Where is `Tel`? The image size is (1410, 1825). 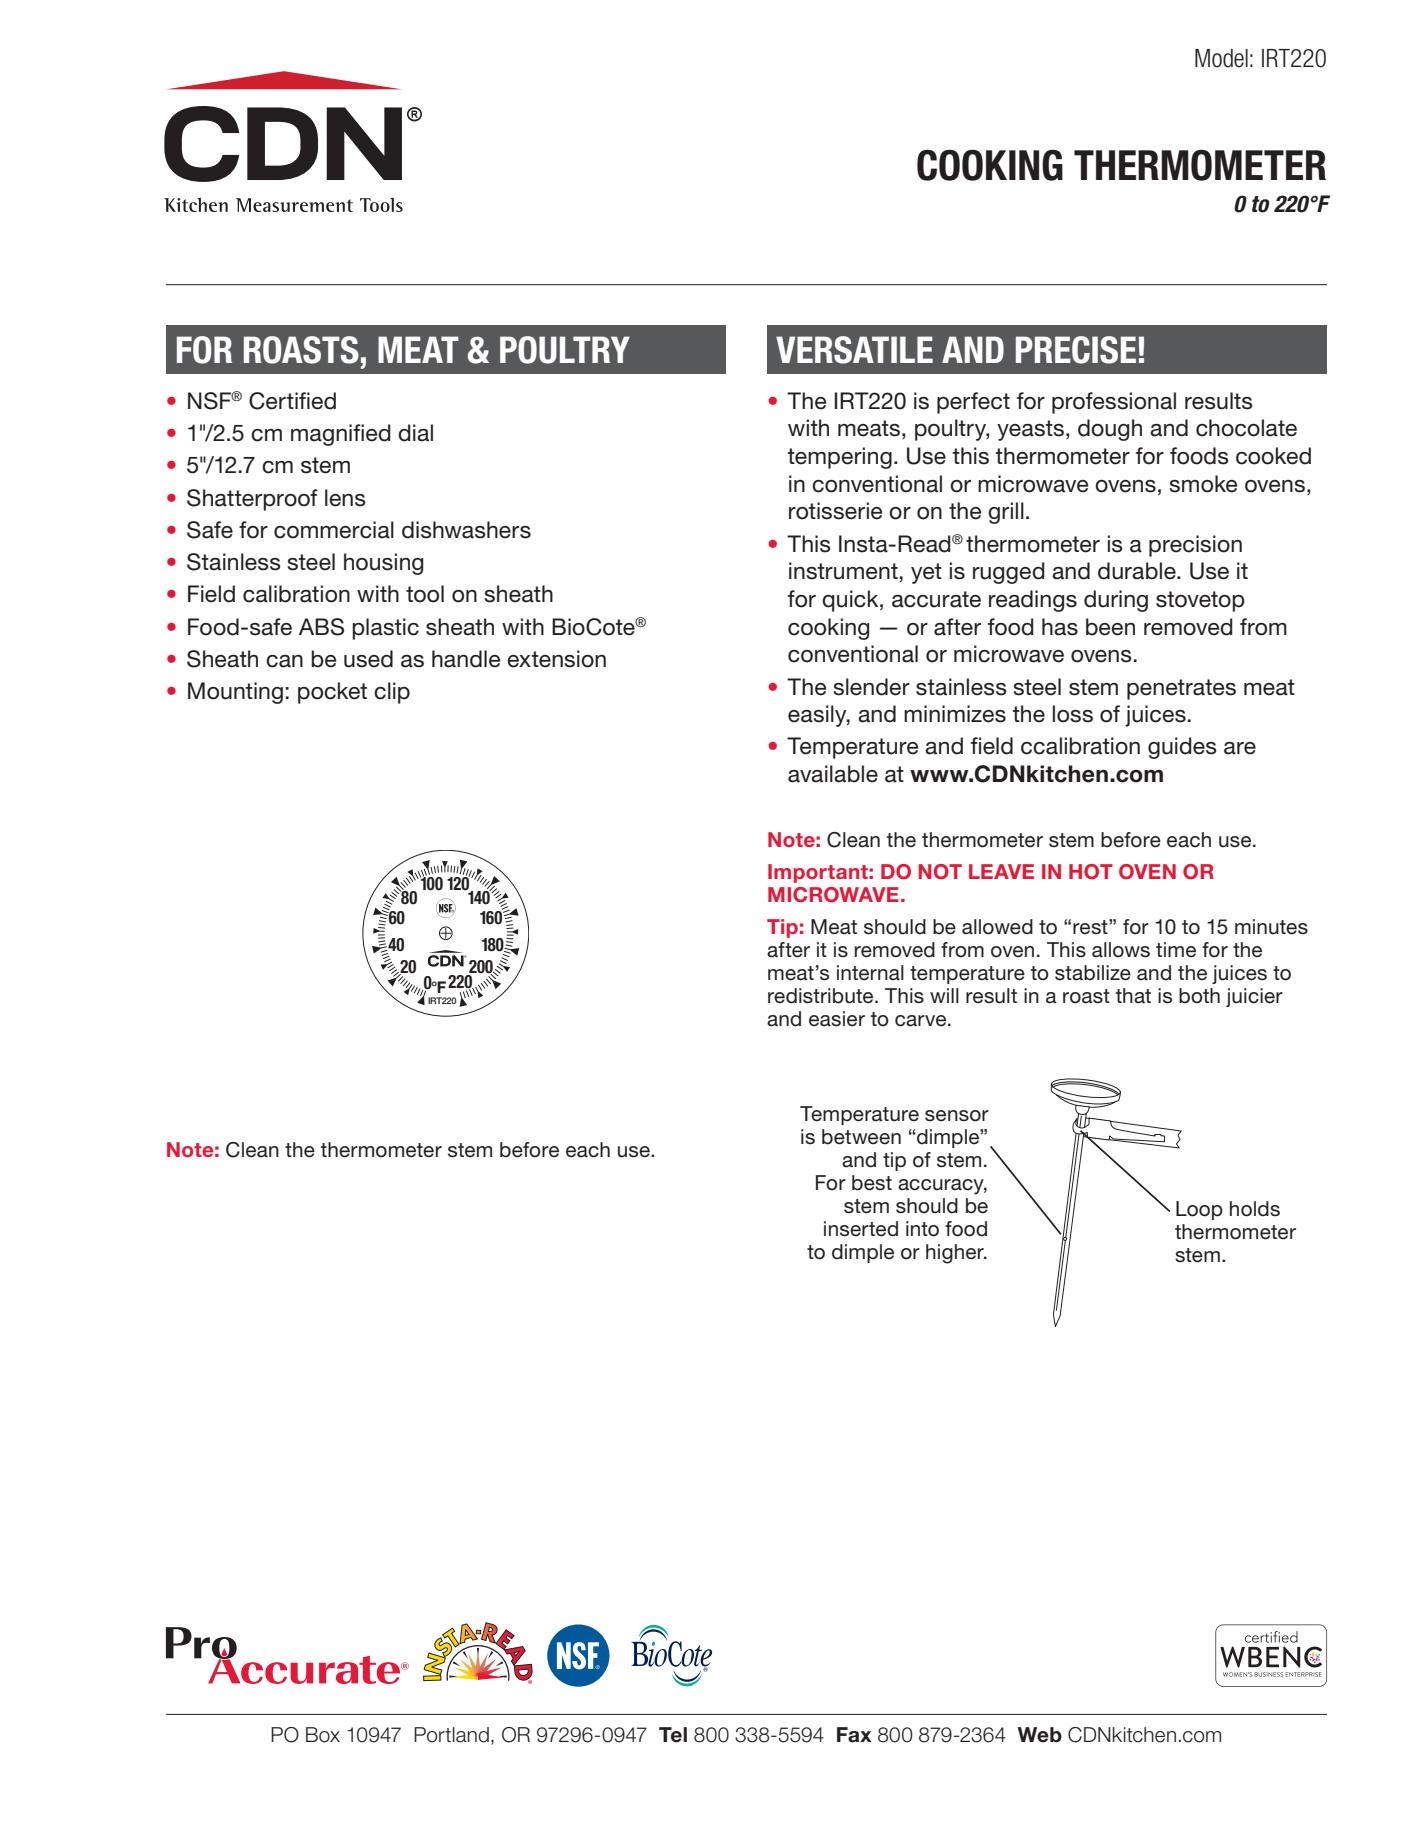 Tel is located at coordinates (673, 1735).
